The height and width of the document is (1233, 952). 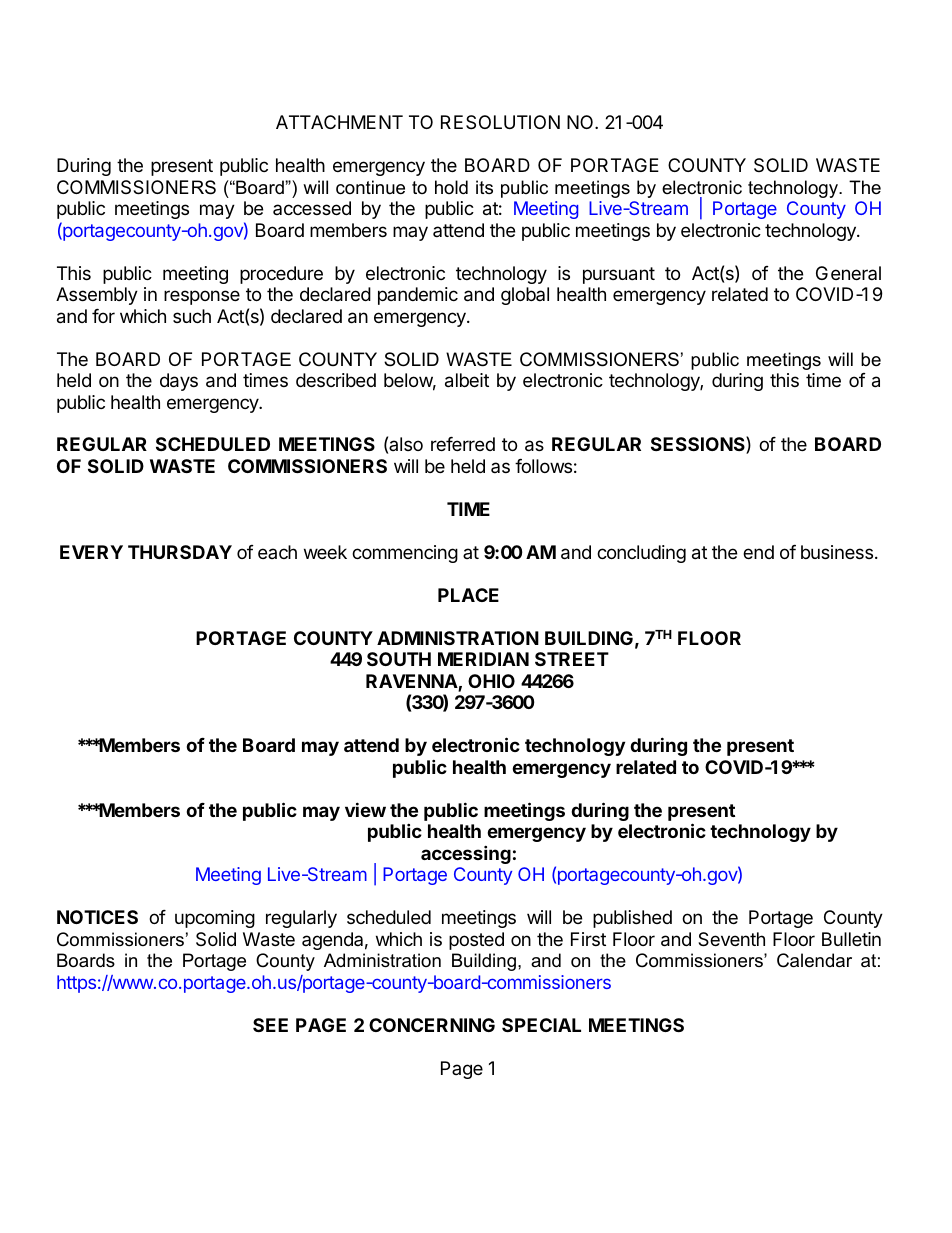 What do you see at coordinates (399, 659) in the document?
I see `SOUTH` at bounding box center [399, 659].
